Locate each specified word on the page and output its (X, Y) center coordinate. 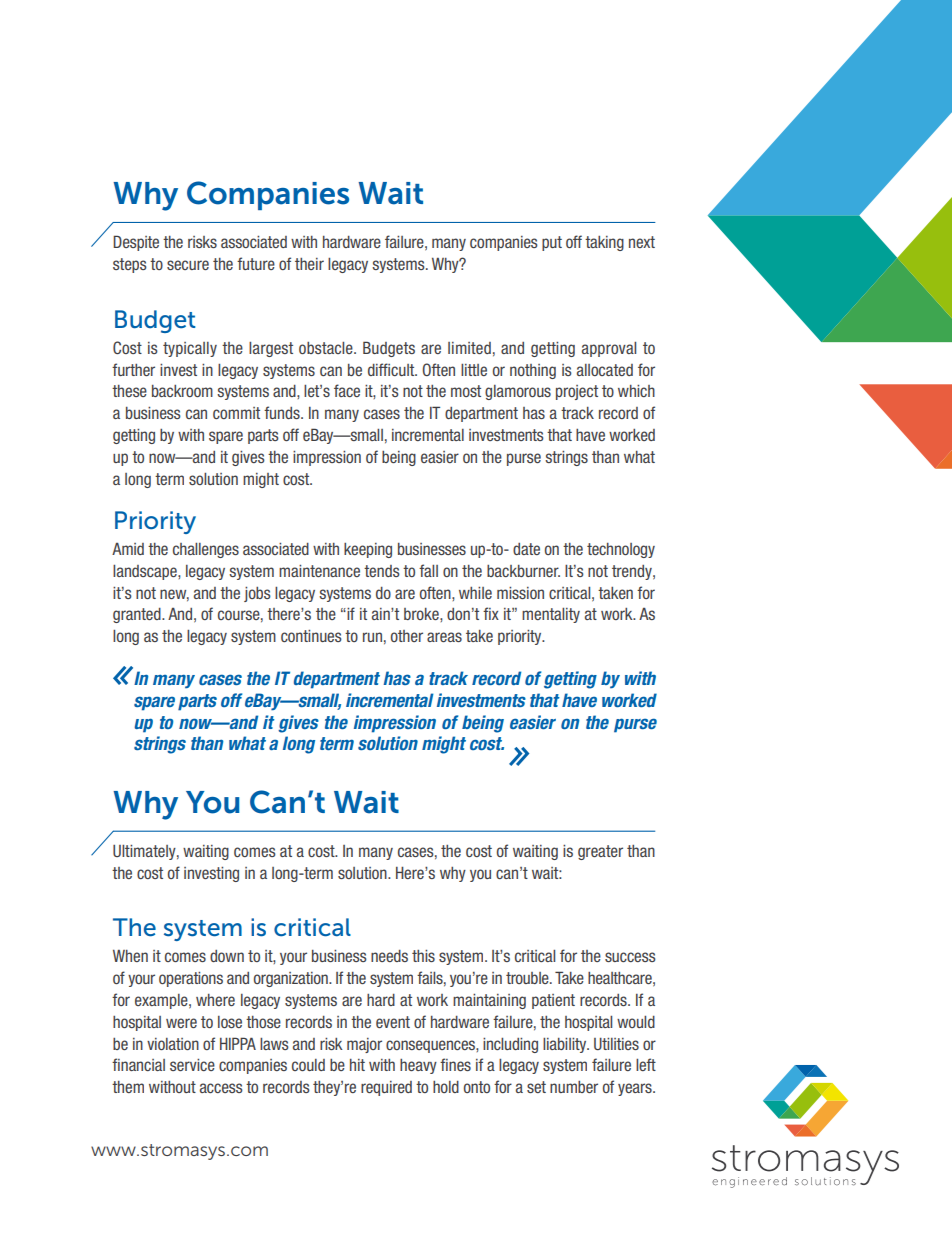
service (192, 1065)
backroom (182, 391)
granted (138, 615)
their (309, 264)
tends (382, 571)
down (227, 956)
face (347, 390)
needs (389, 956)
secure (188, 265)
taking (604, 243)
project (577, 392)
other (407, 636)
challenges (206, 550)
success (630, 957)
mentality (551, 615)
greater (600, 852)
